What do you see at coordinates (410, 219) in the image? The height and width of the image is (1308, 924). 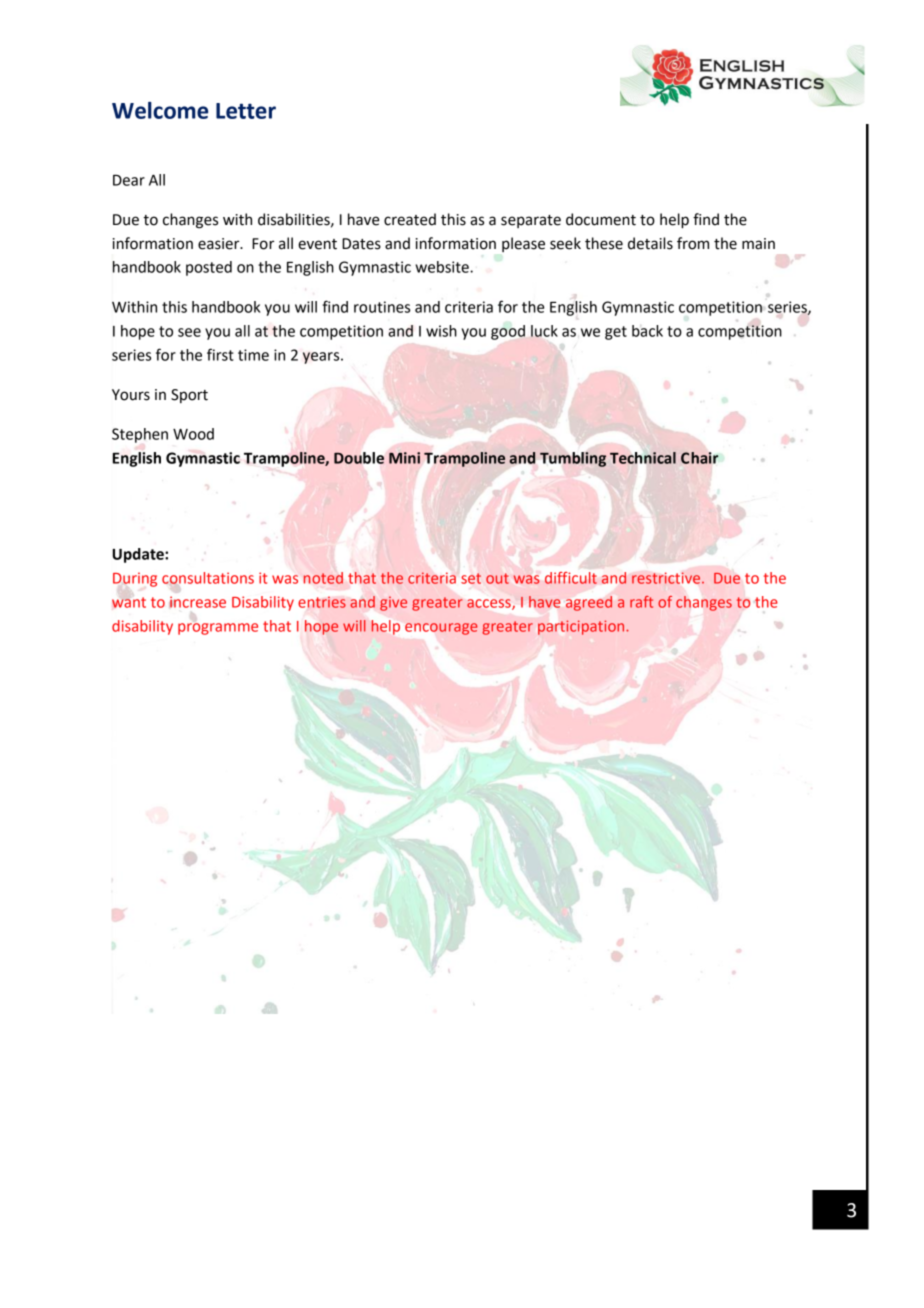 I see `created` at bounding box center [410, 219].
